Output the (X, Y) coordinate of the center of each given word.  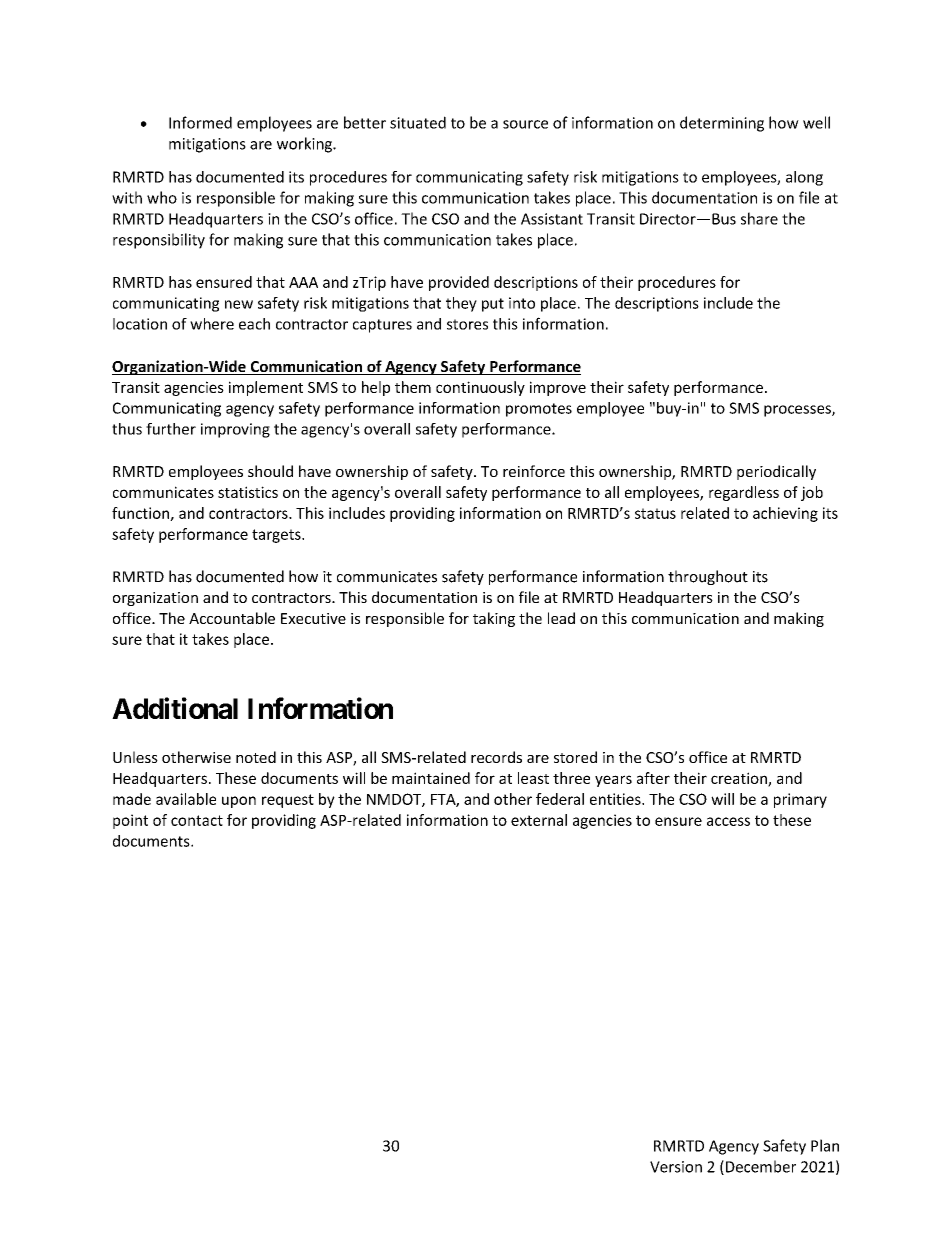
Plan (825, 1145)
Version (676, 1167)
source (525, 124)
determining (722, 124)
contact (197, 820)
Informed (200, 122)
